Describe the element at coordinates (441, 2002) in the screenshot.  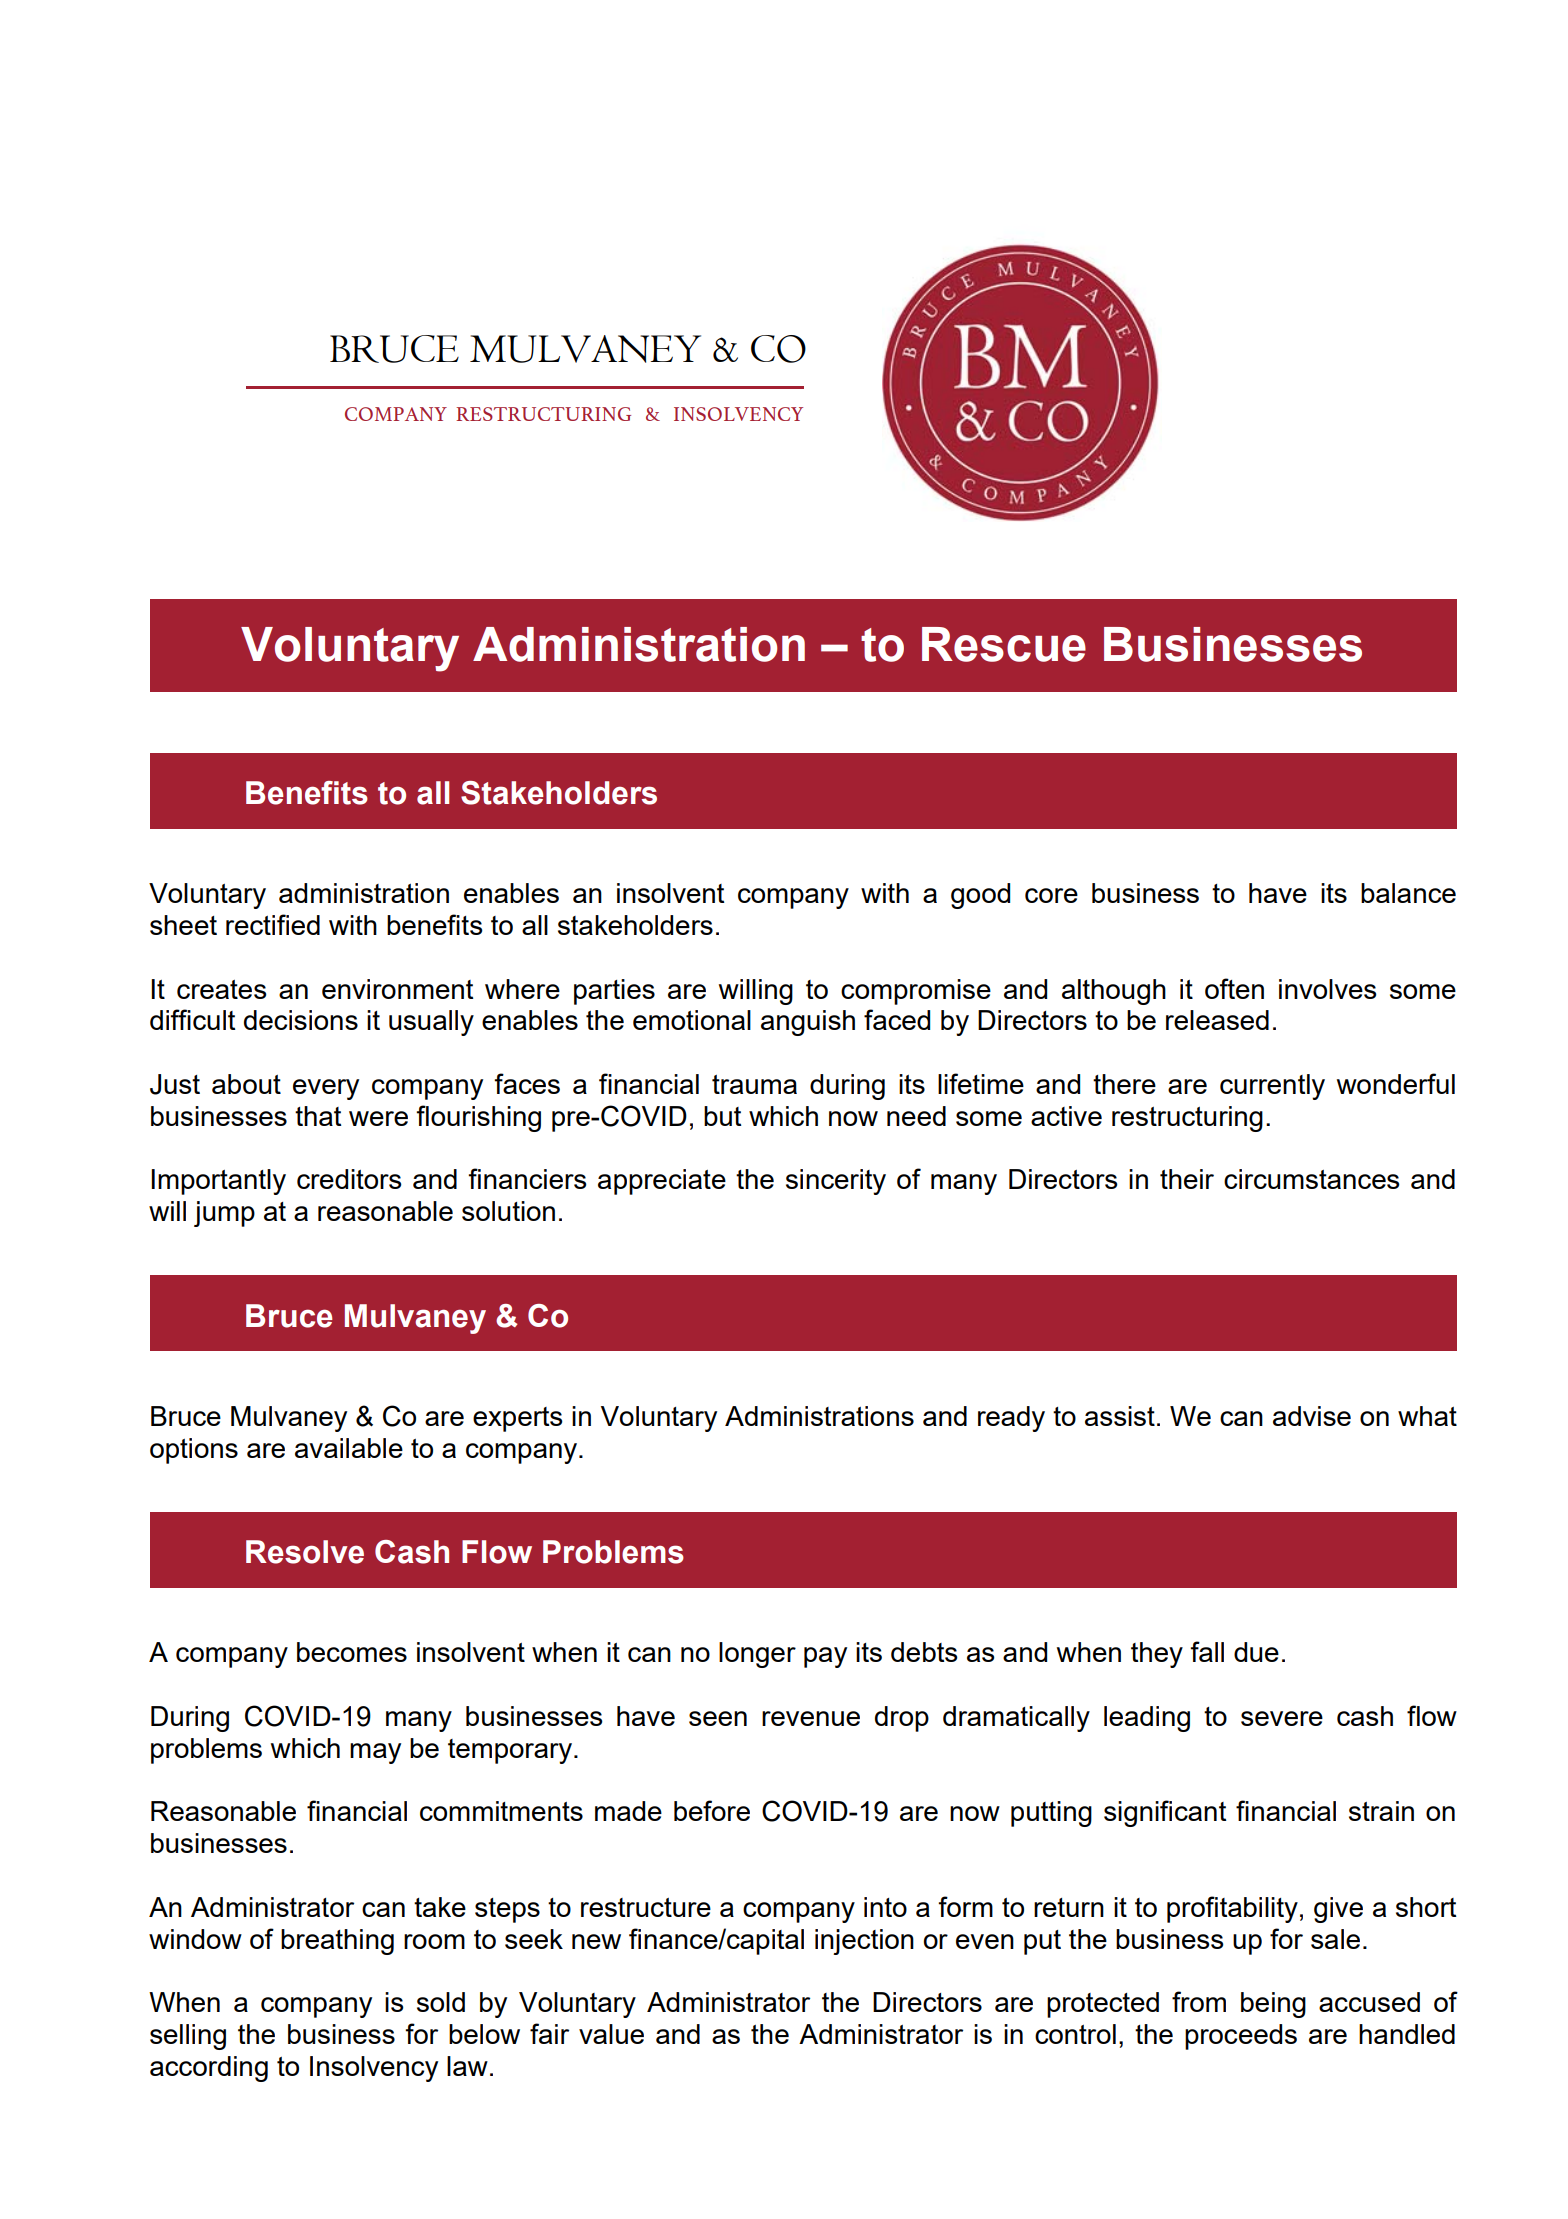
I see `sold` at that location.
